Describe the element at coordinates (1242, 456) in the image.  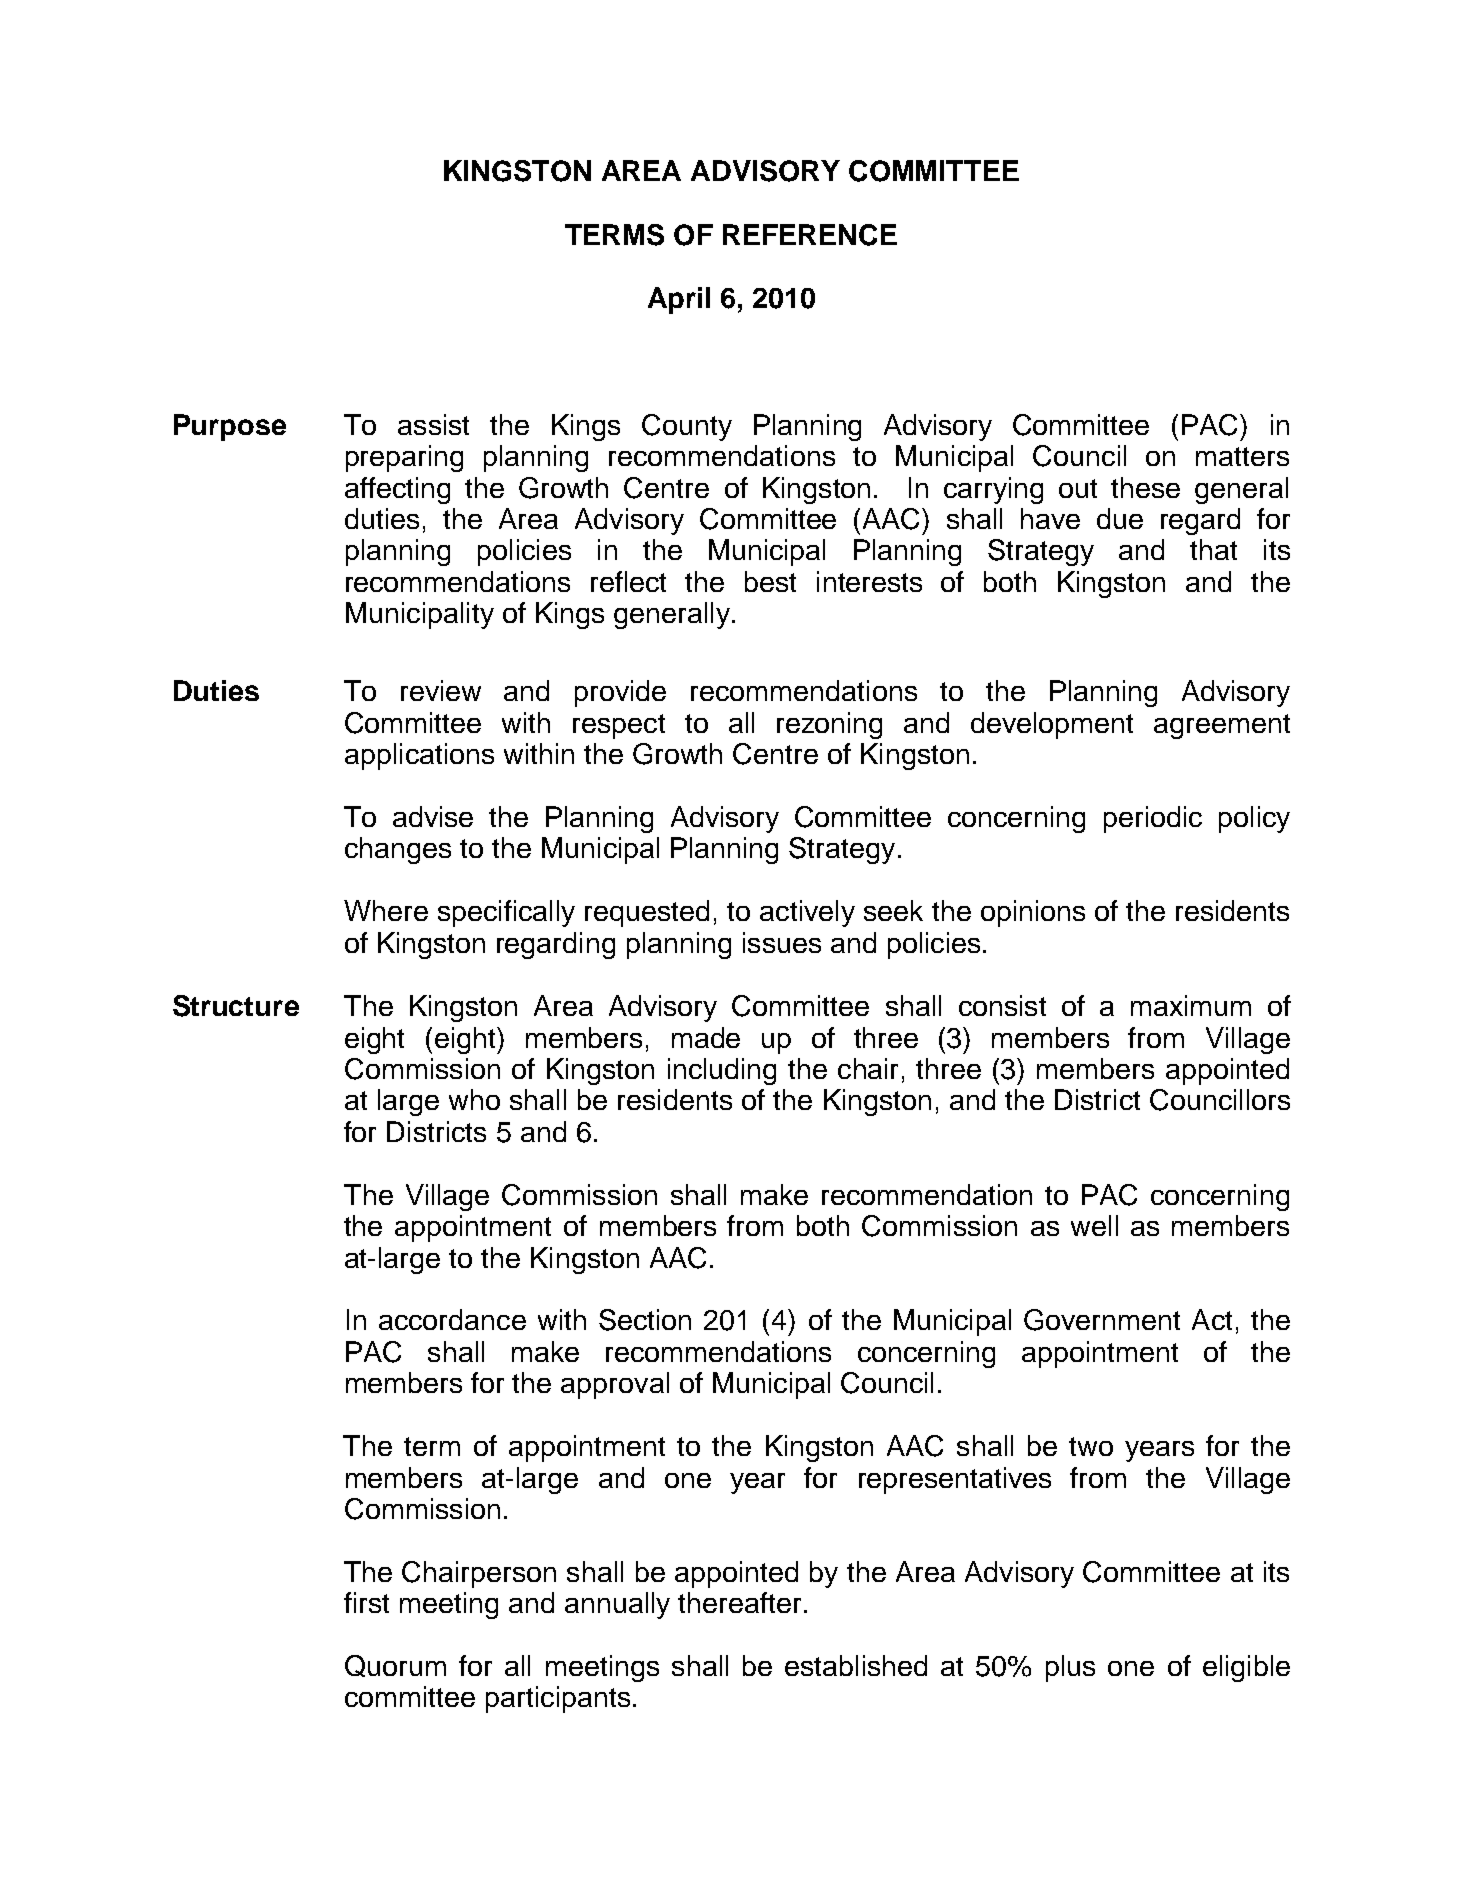
I see `matters` at that location.
